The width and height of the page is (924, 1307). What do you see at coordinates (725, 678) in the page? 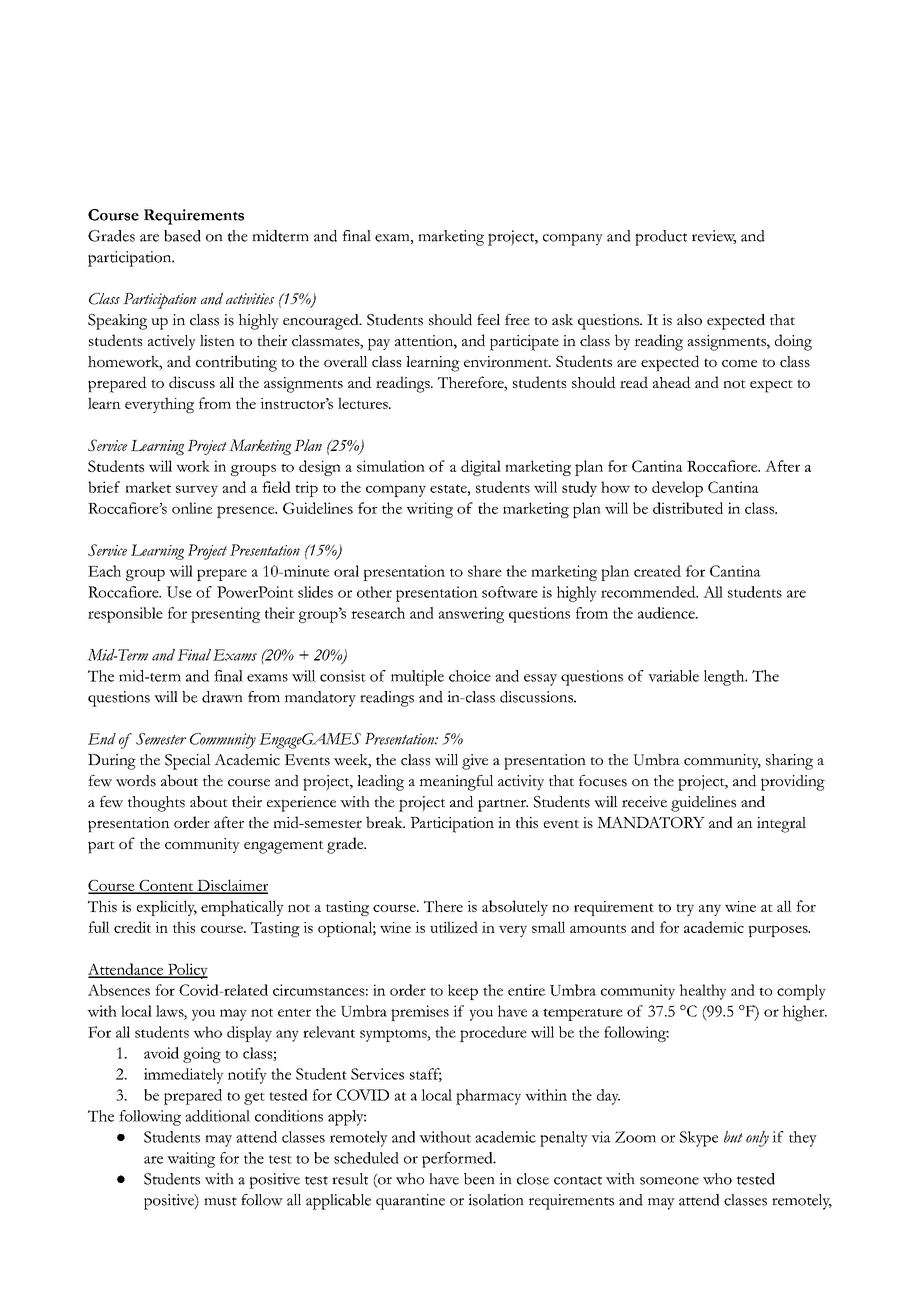
I see `length` at bounding box center [725, 678].
